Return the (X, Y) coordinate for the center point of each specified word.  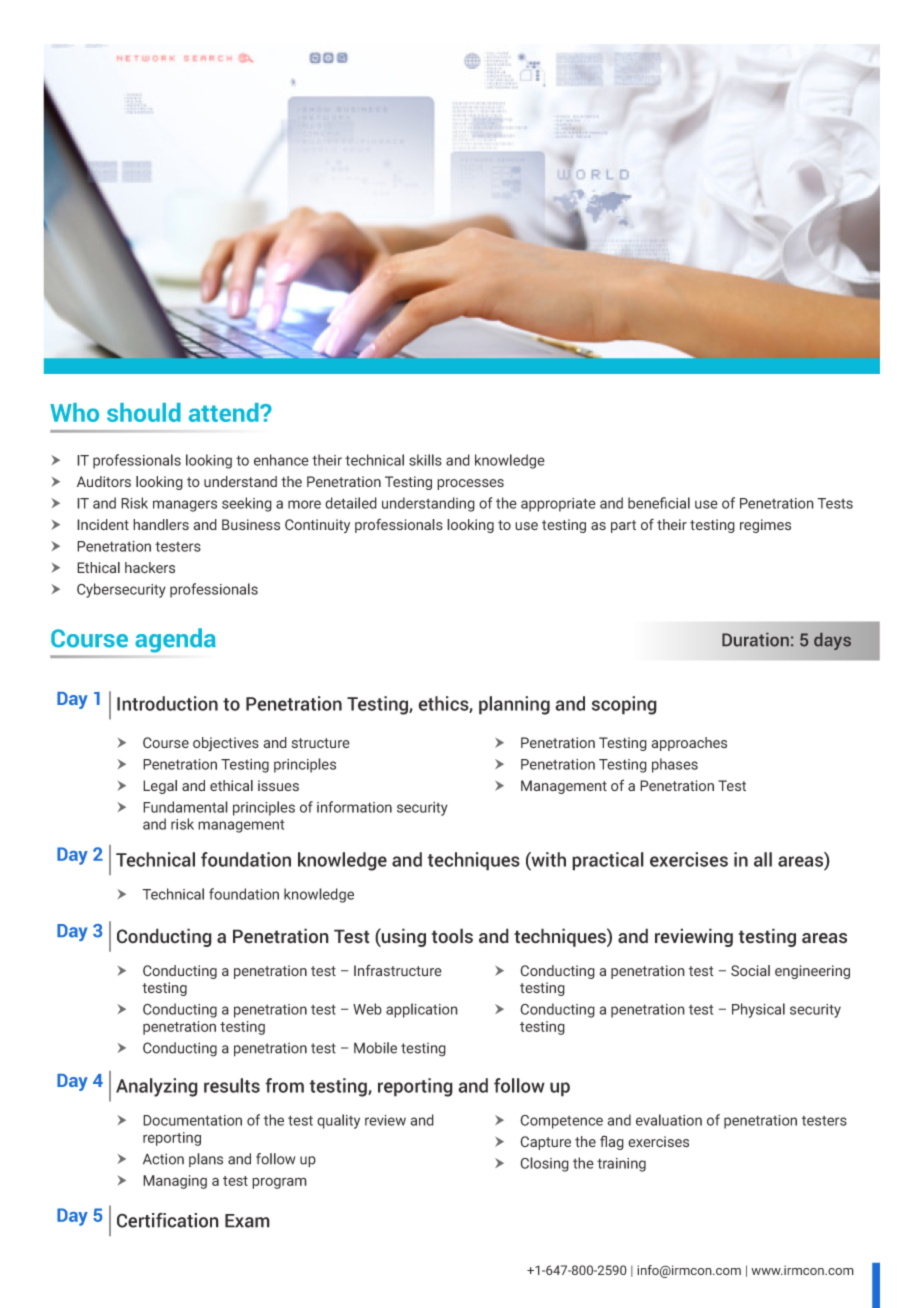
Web (367, 1009)
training (621, 1165)
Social (750, 971)
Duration (755, 640)
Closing (544, 1164)
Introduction (167, 703)
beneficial (659, 503)
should (144, 412)
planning (514, 705)
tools (452, 936)
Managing (175, 1182)
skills (425, 460)
